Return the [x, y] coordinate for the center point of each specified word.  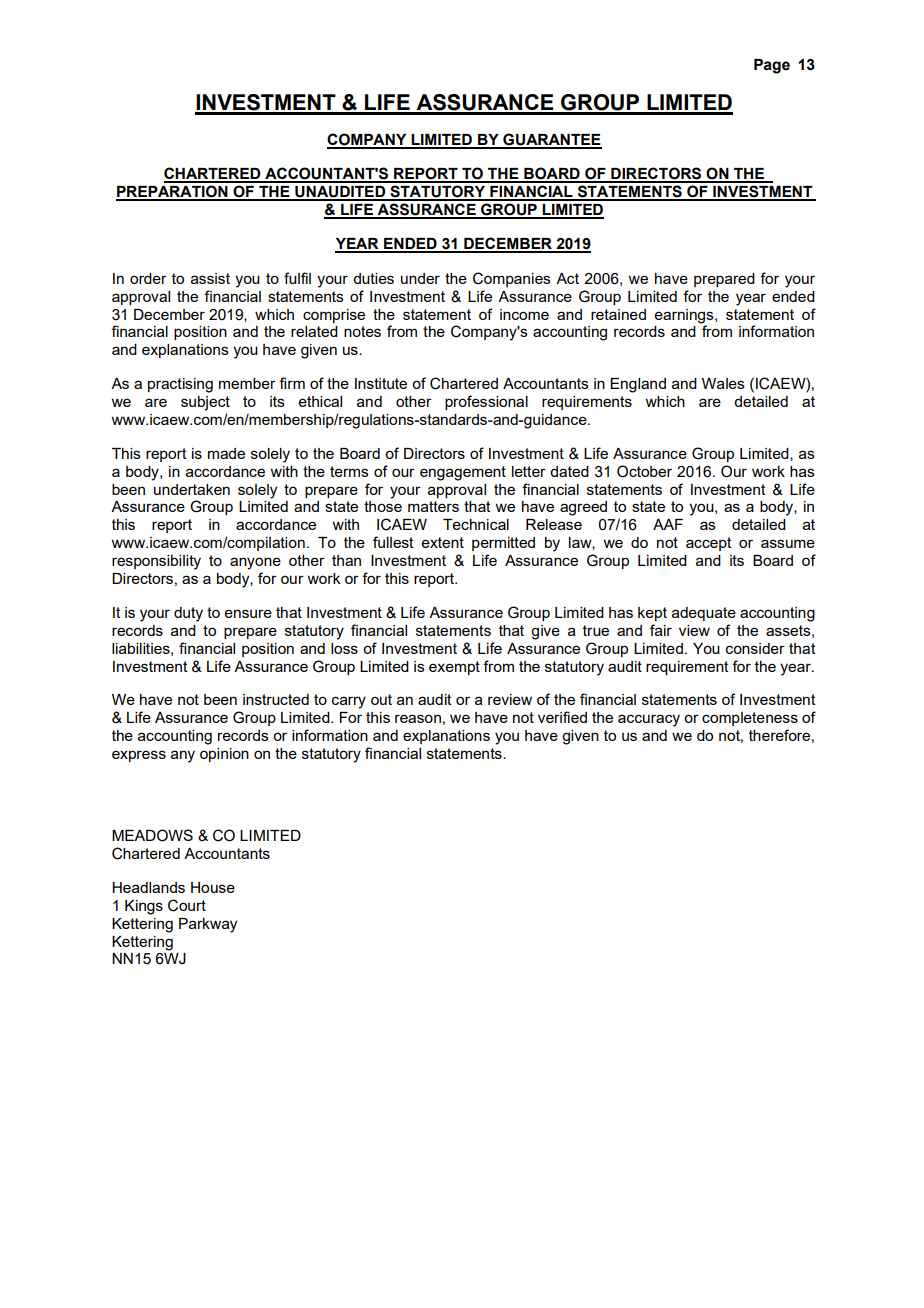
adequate [704, 614]
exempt [454, 668]
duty [188, 614]
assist [210, 278]
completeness [750, 719]
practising [180, 385]
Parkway [208, 925]
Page [772, 66]
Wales [723, 383]
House [213, 887]
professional [486, 402]
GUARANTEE [551, 140]
